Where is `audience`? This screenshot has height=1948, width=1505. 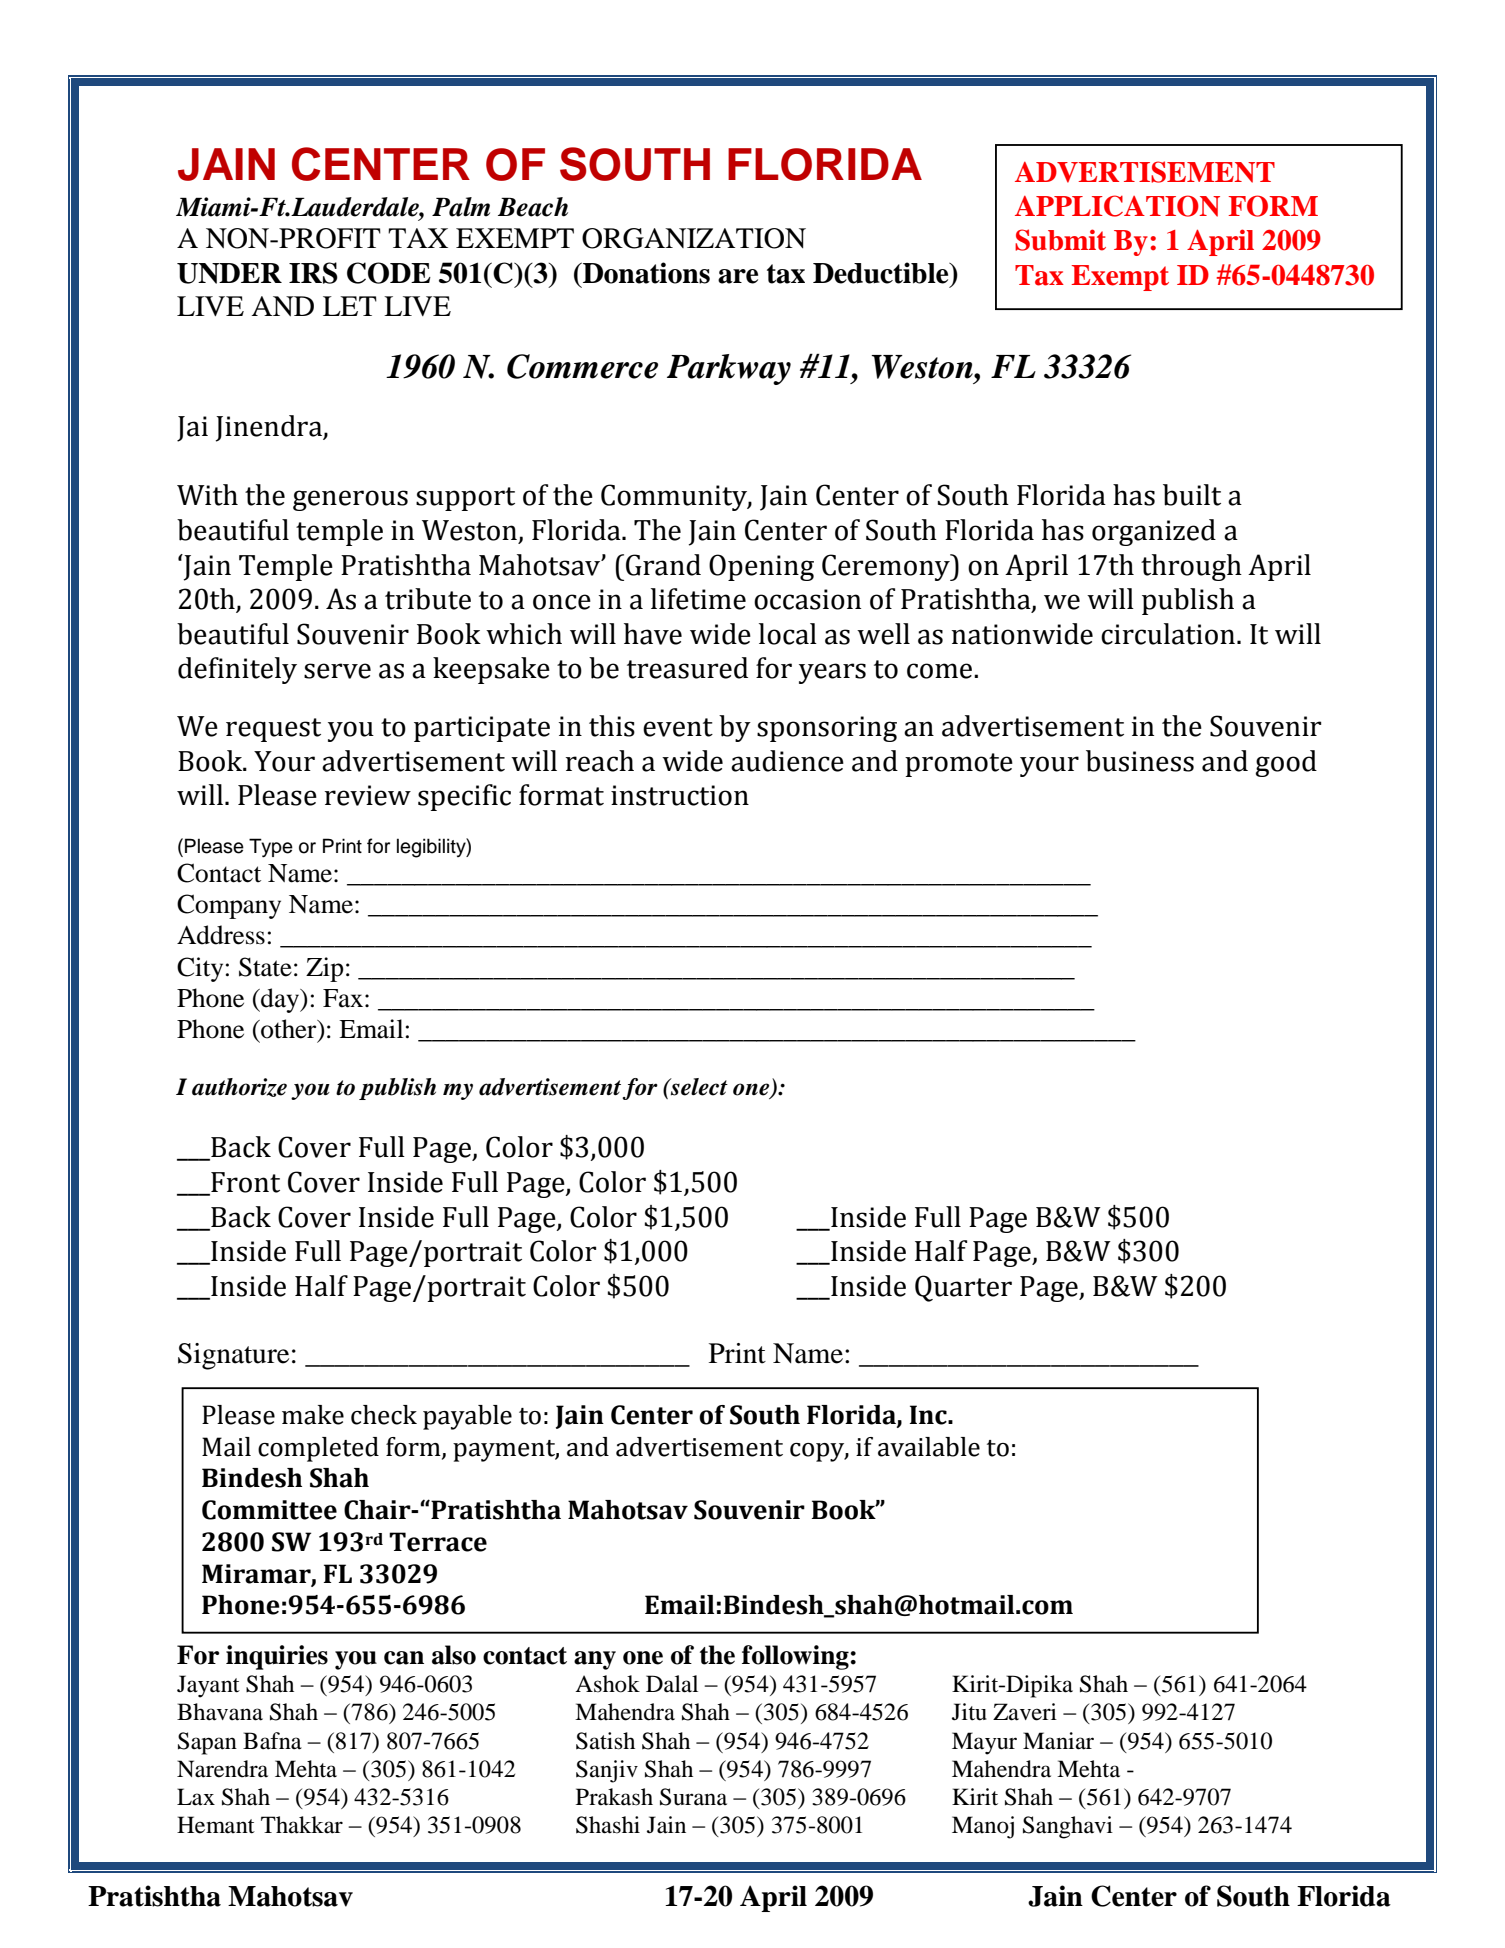
audience is located at coordinates (787, 761).
